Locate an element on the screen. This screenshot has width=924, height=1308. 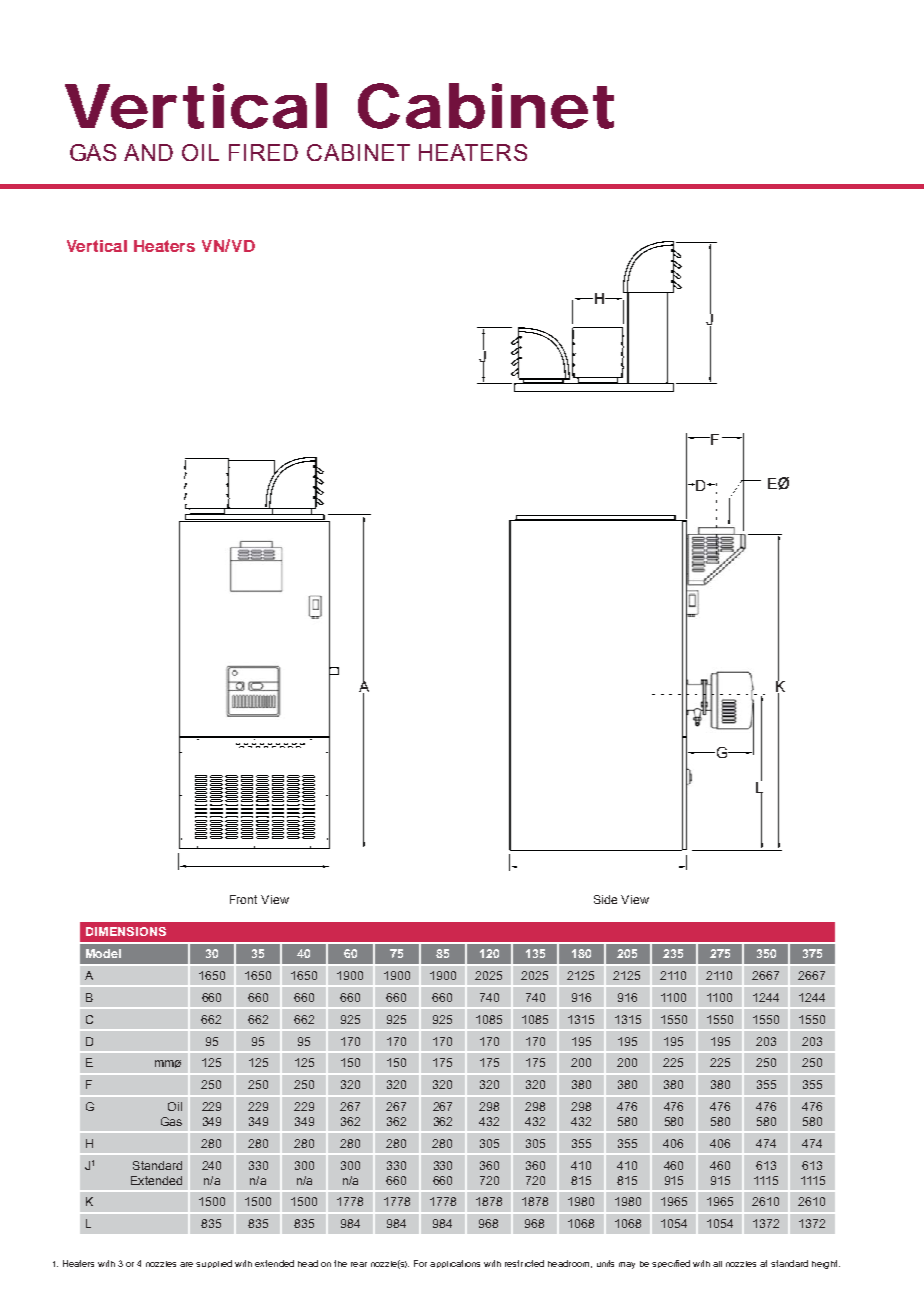
supplied is located at coordinates (214, 1264).
